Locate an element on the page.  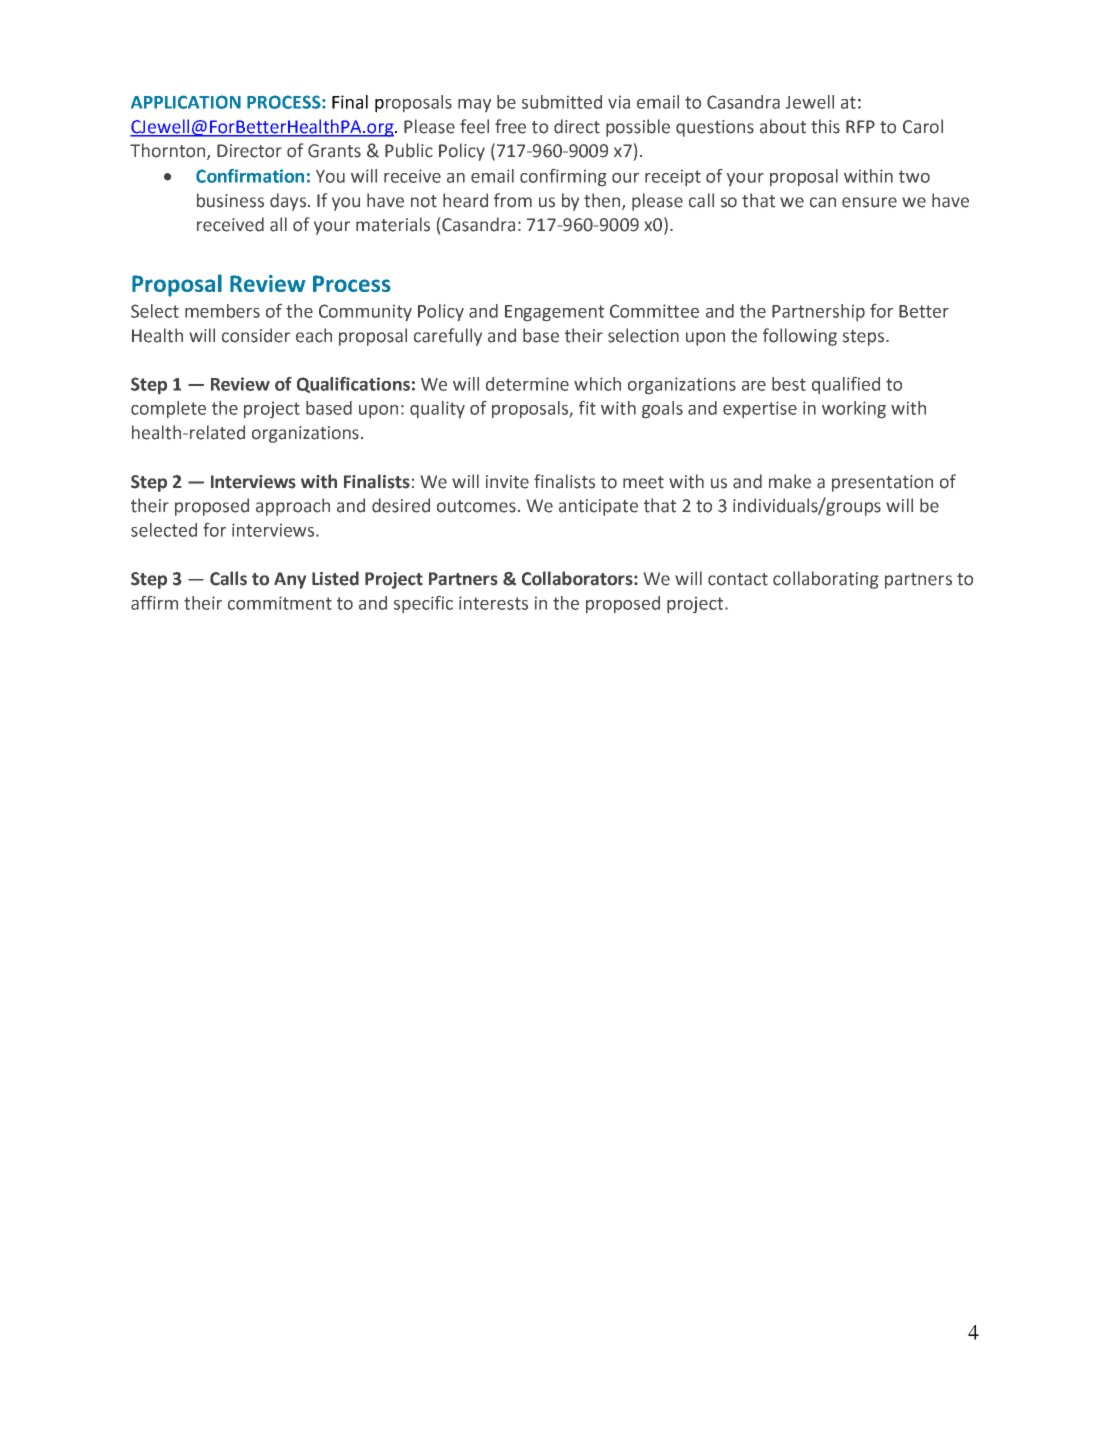
free is located at coordinates (510, 126).
